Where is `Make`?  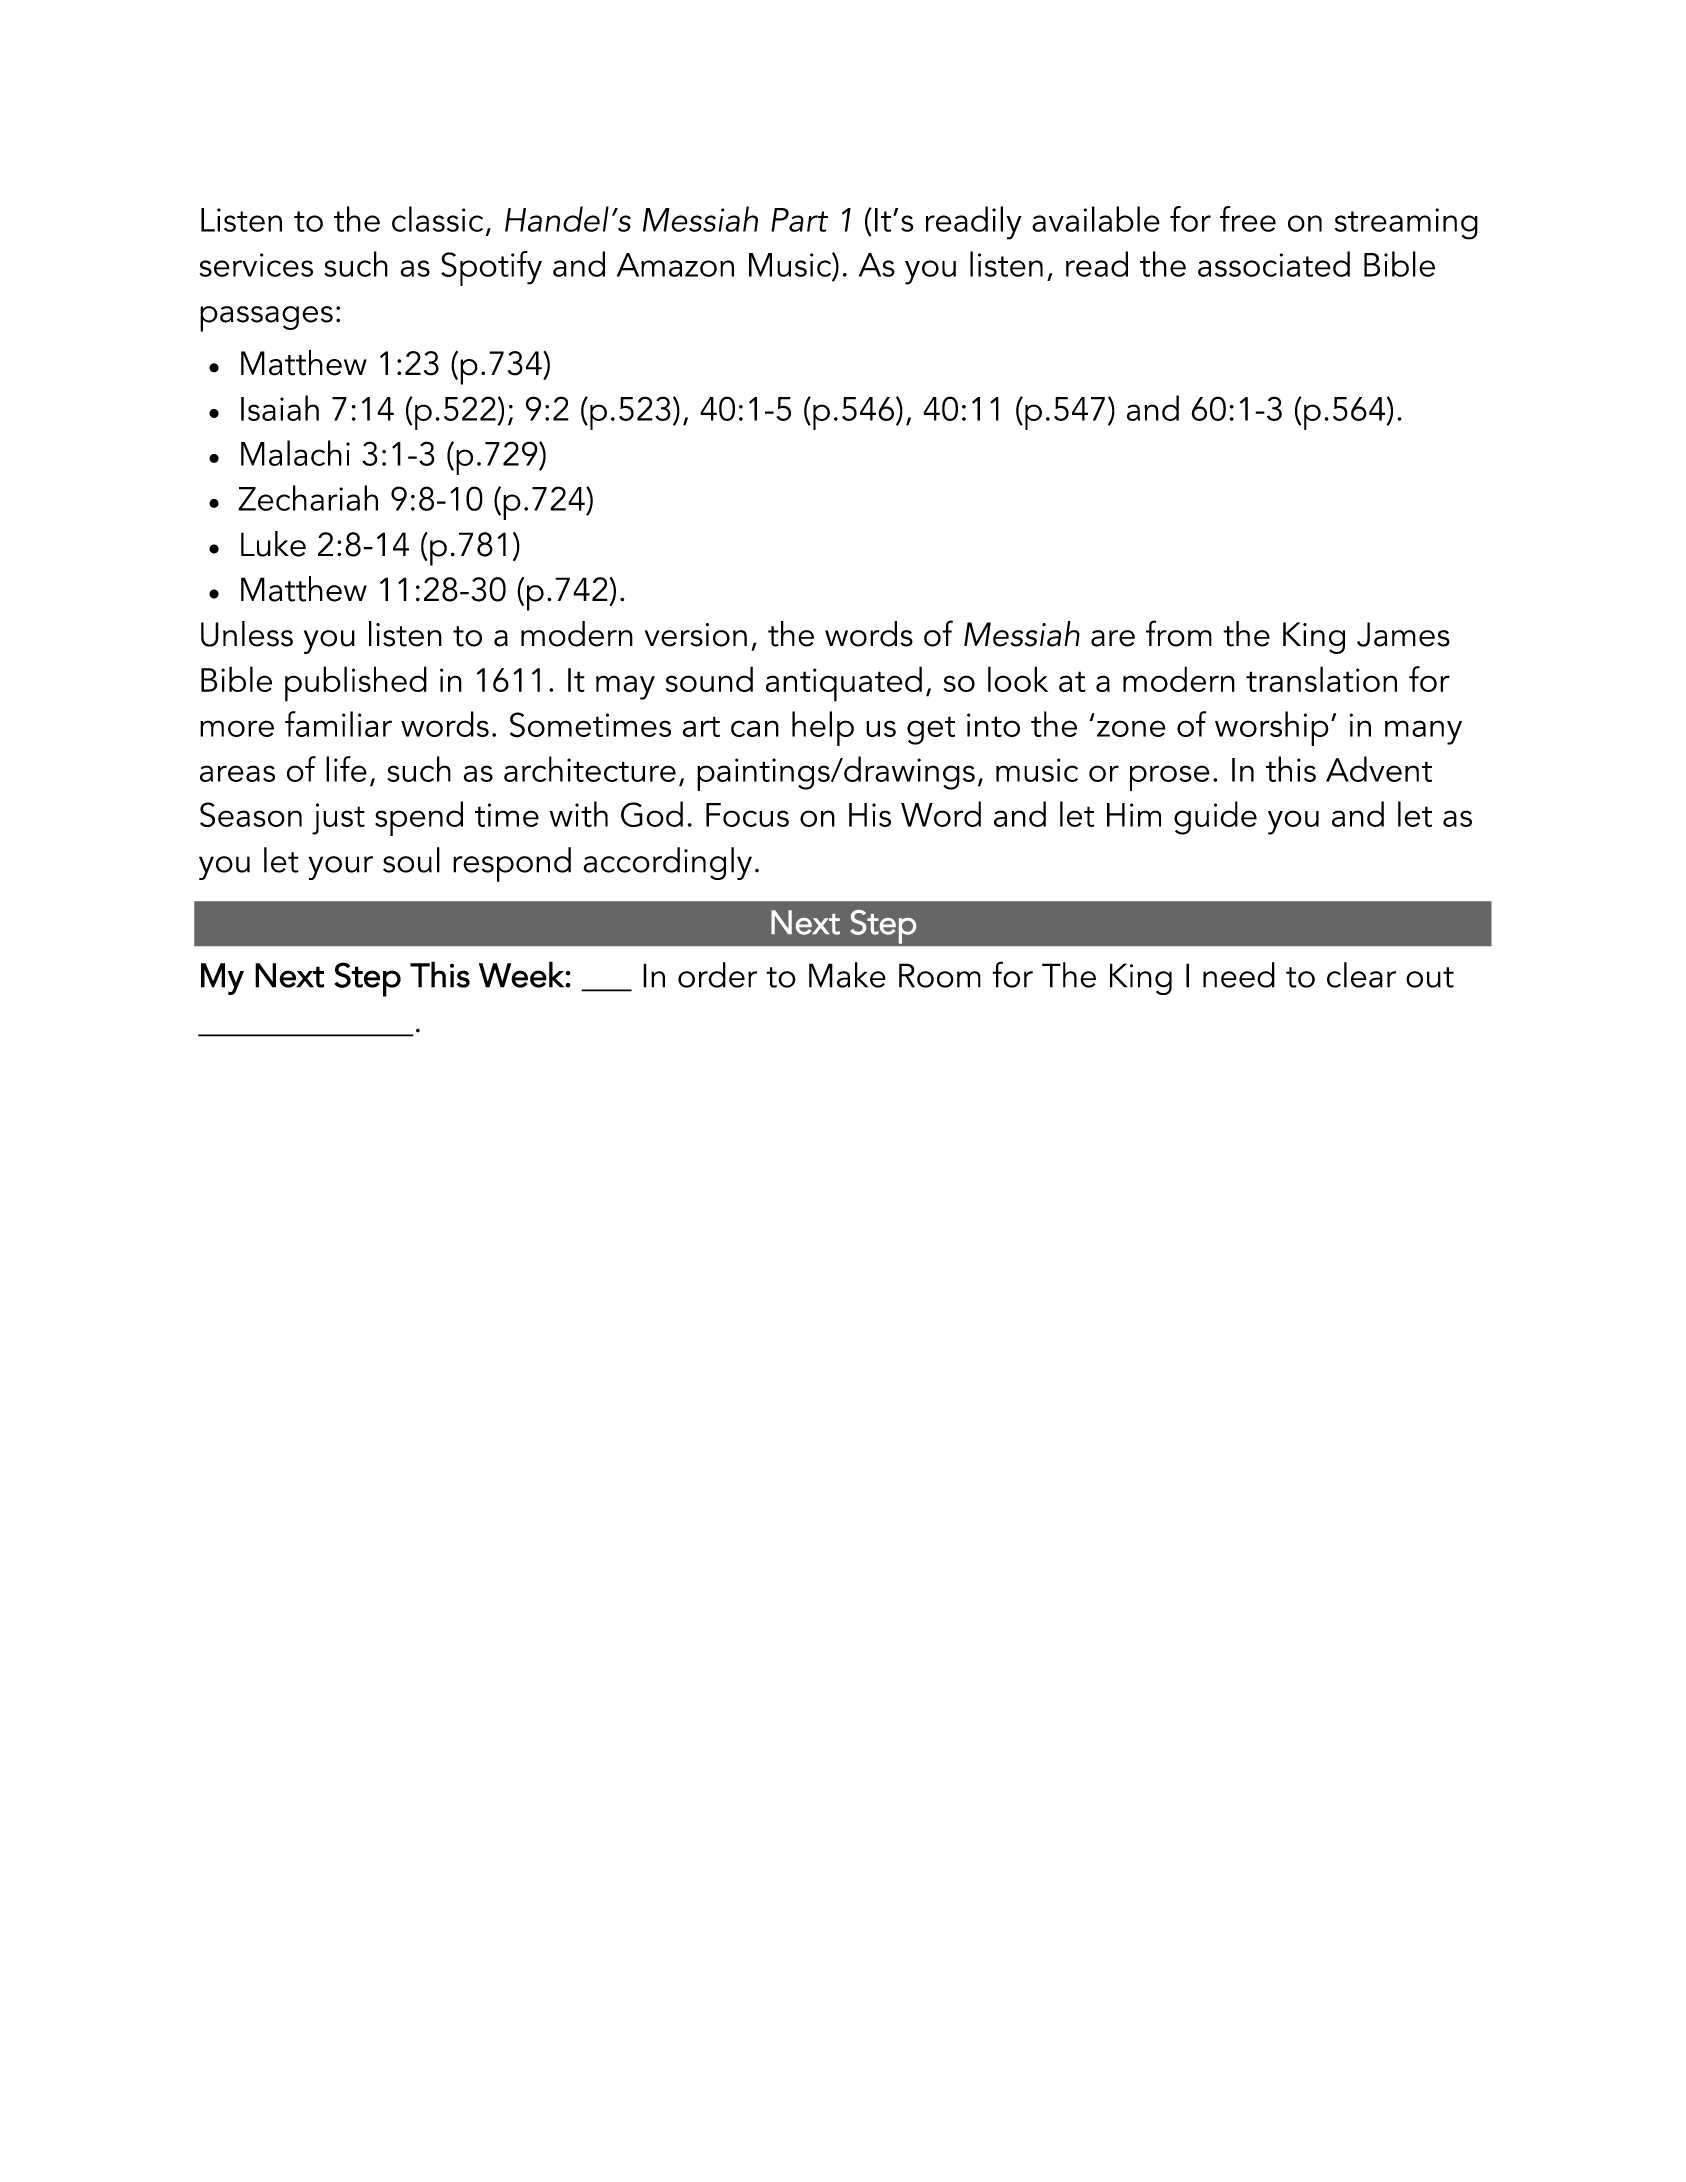 Make is located at coordinates (847, 975).
